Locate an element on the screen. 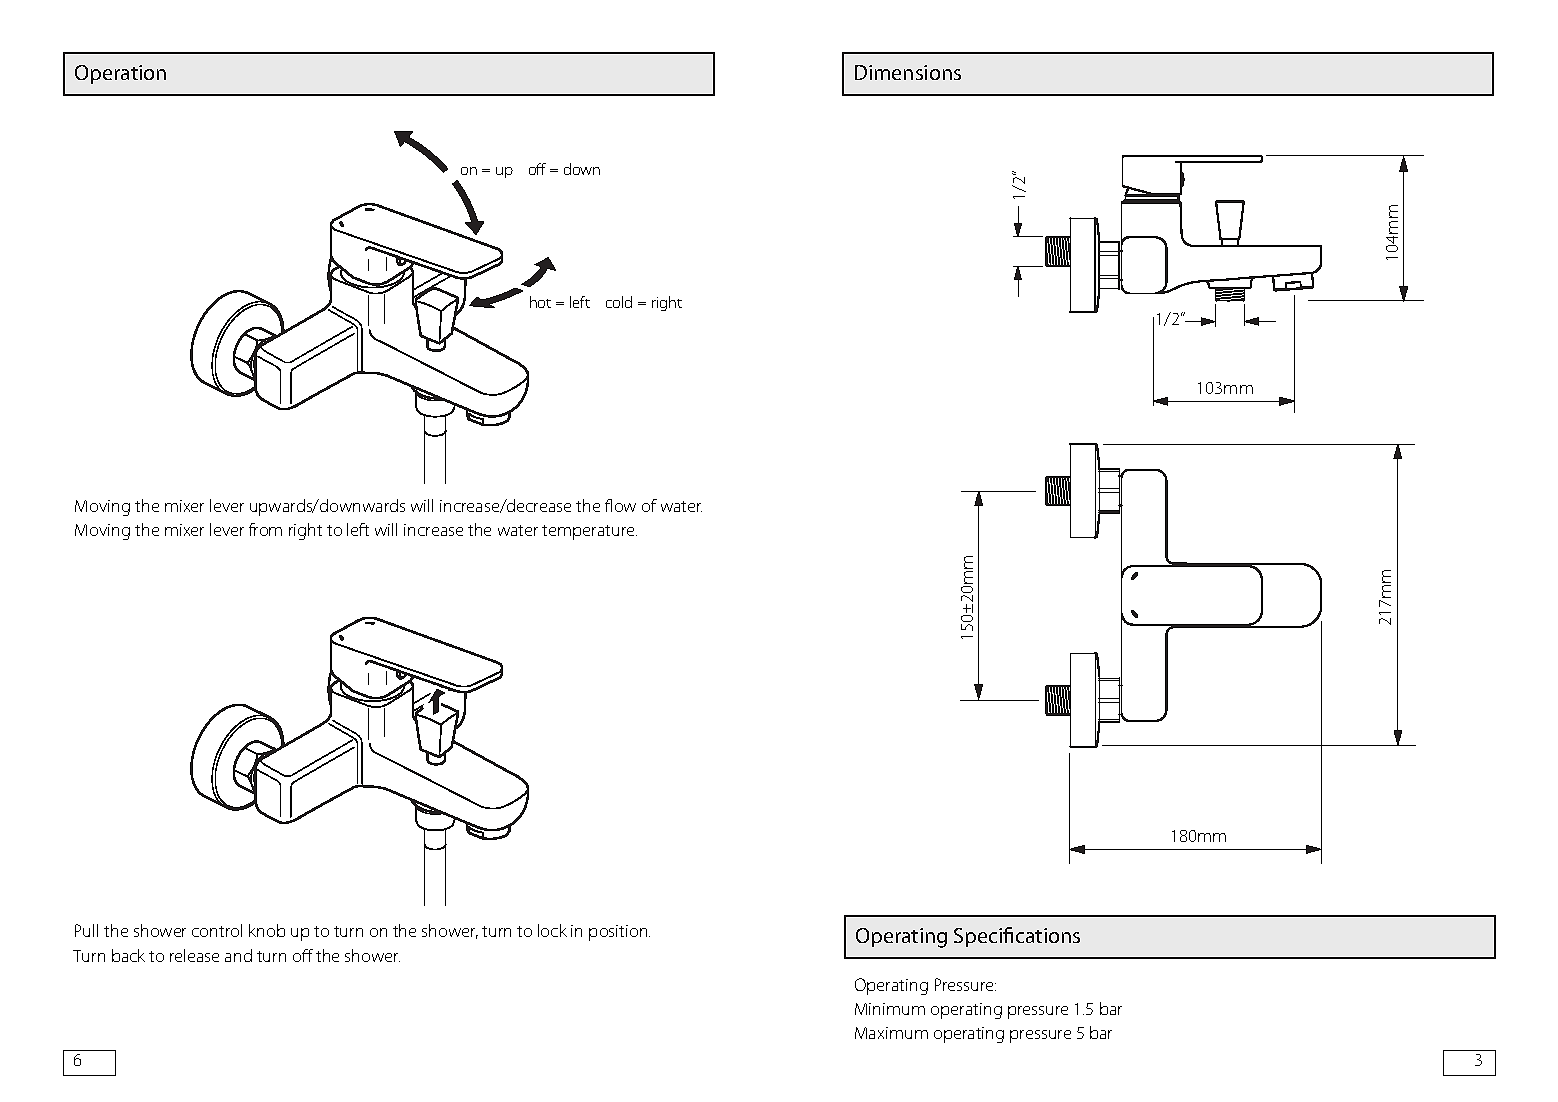  flow is located at coordinates (620, 505).
